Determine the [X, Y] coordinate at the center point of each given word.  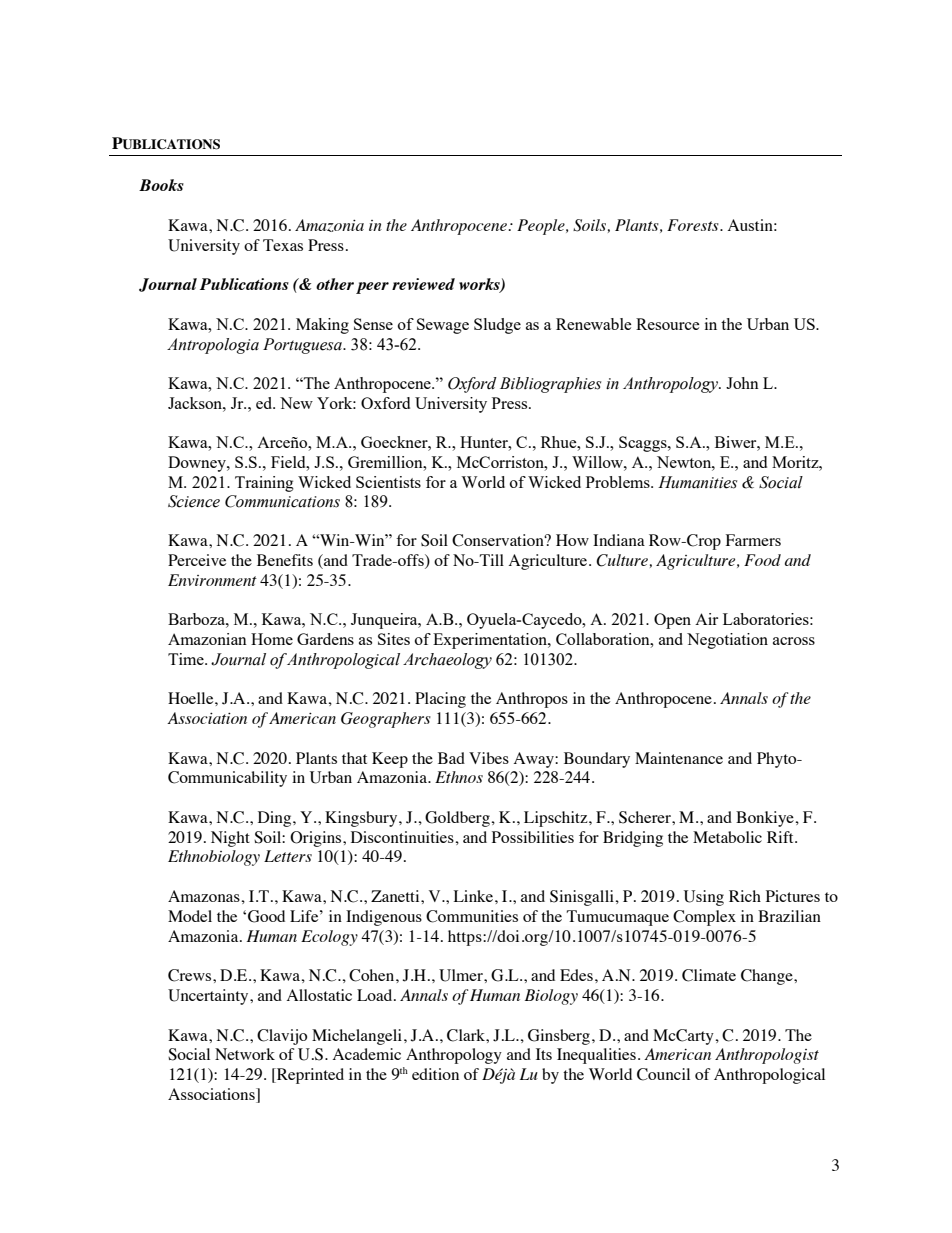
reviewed [423, 284]
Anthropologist [767, 1056]
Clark [467, 1035]
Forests [694, 225]
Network [245, 1054]
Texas [283, 245]
